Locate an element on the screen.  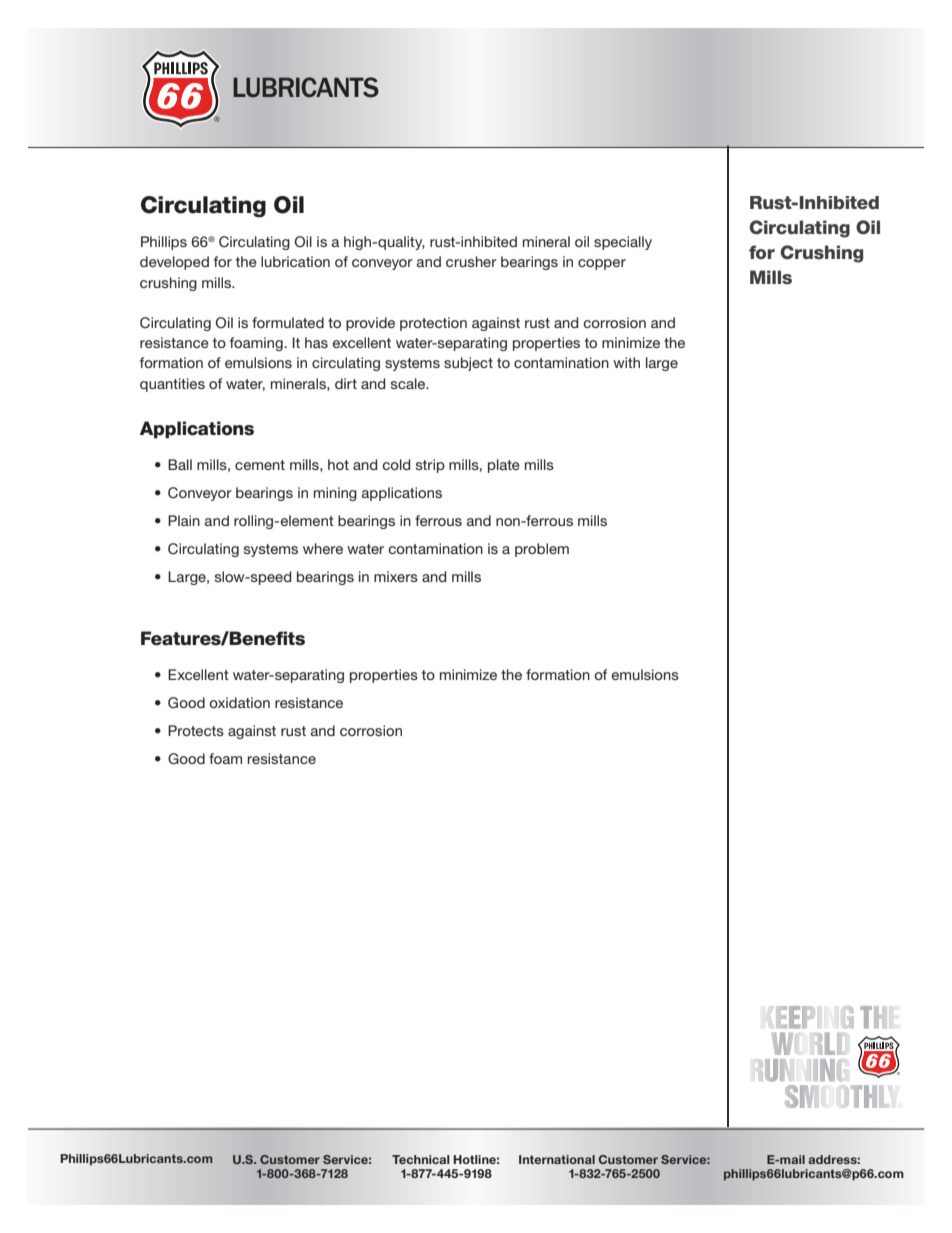
Technical is located at coordinates (420, 1159).
